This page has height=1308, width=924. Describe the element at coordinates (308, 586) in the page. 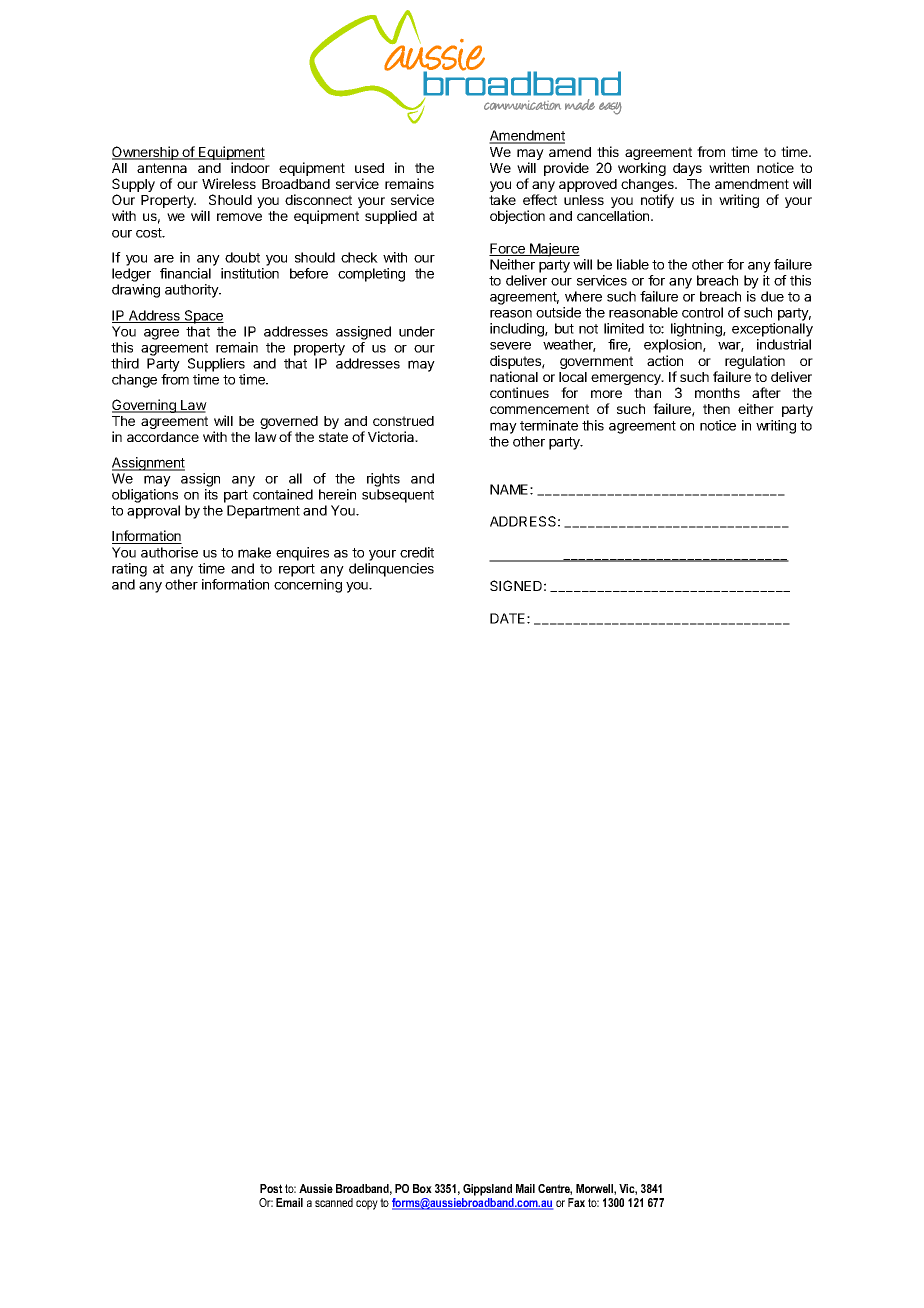

I see `concerning` at that location.
